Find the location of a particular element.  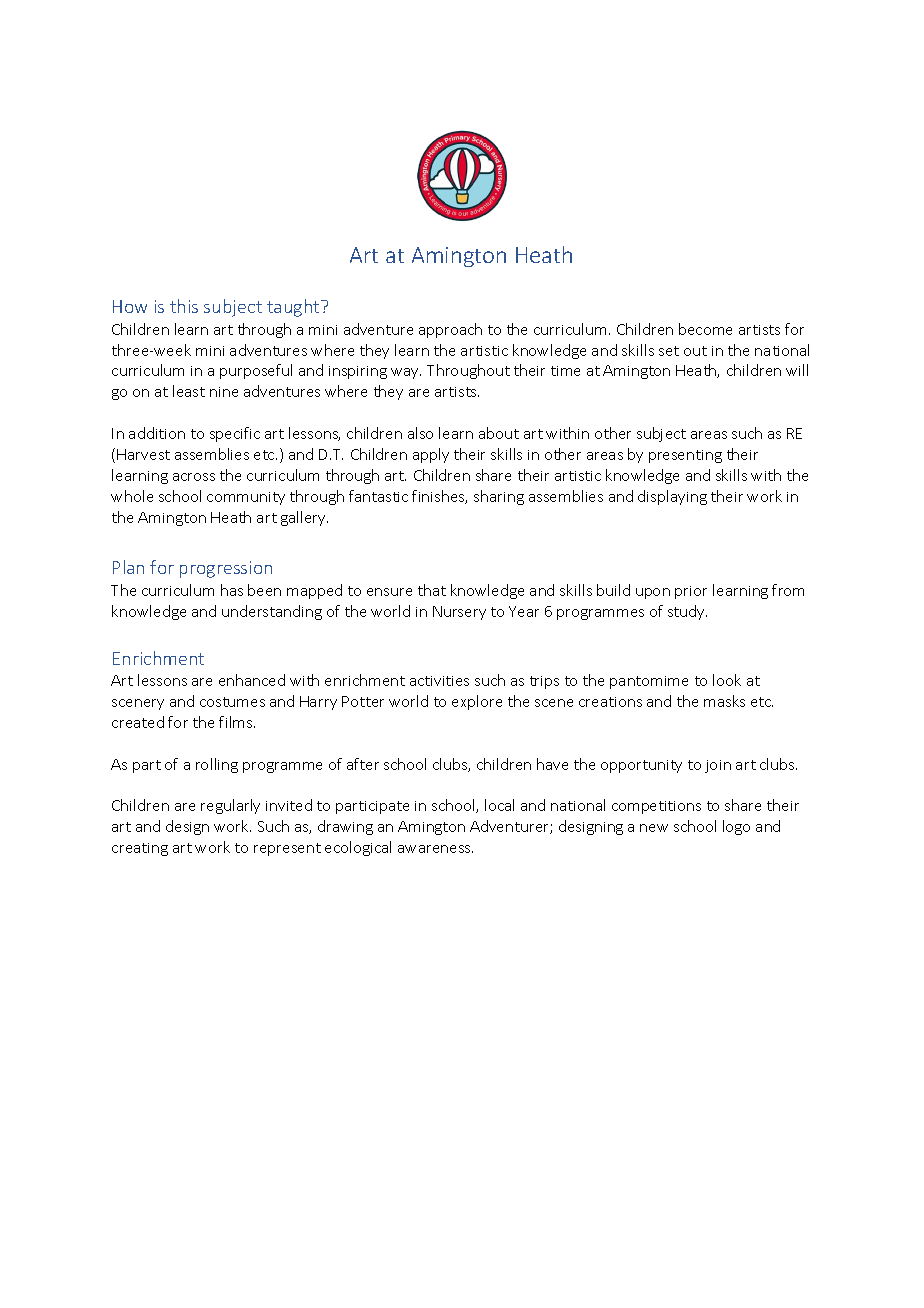

regularly is located at coordinates (230, 806).
